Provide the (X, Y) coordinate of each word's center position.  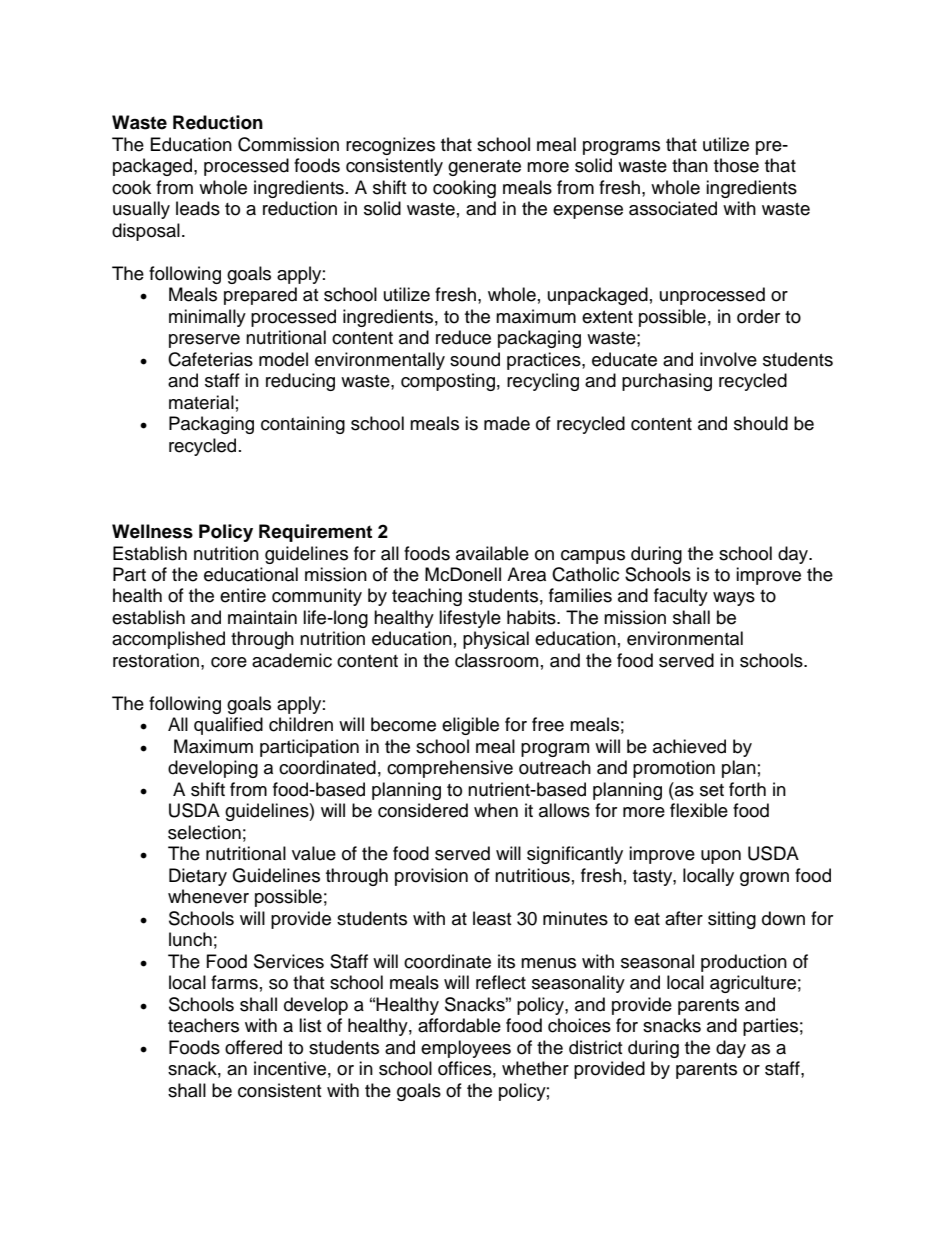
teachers (203, 1025)
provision (431, 877)
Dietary (198, 877)
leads (198, 208)
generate (484, 168)
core (229, 662)
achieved (689, 746)
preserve (204, 341)
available (492, 553)
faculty (681, 597)
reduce (463, 337)
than (690, 165)
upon (721, 857)
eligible (470, 726)
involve (728, 359)
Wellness (152, 531)
